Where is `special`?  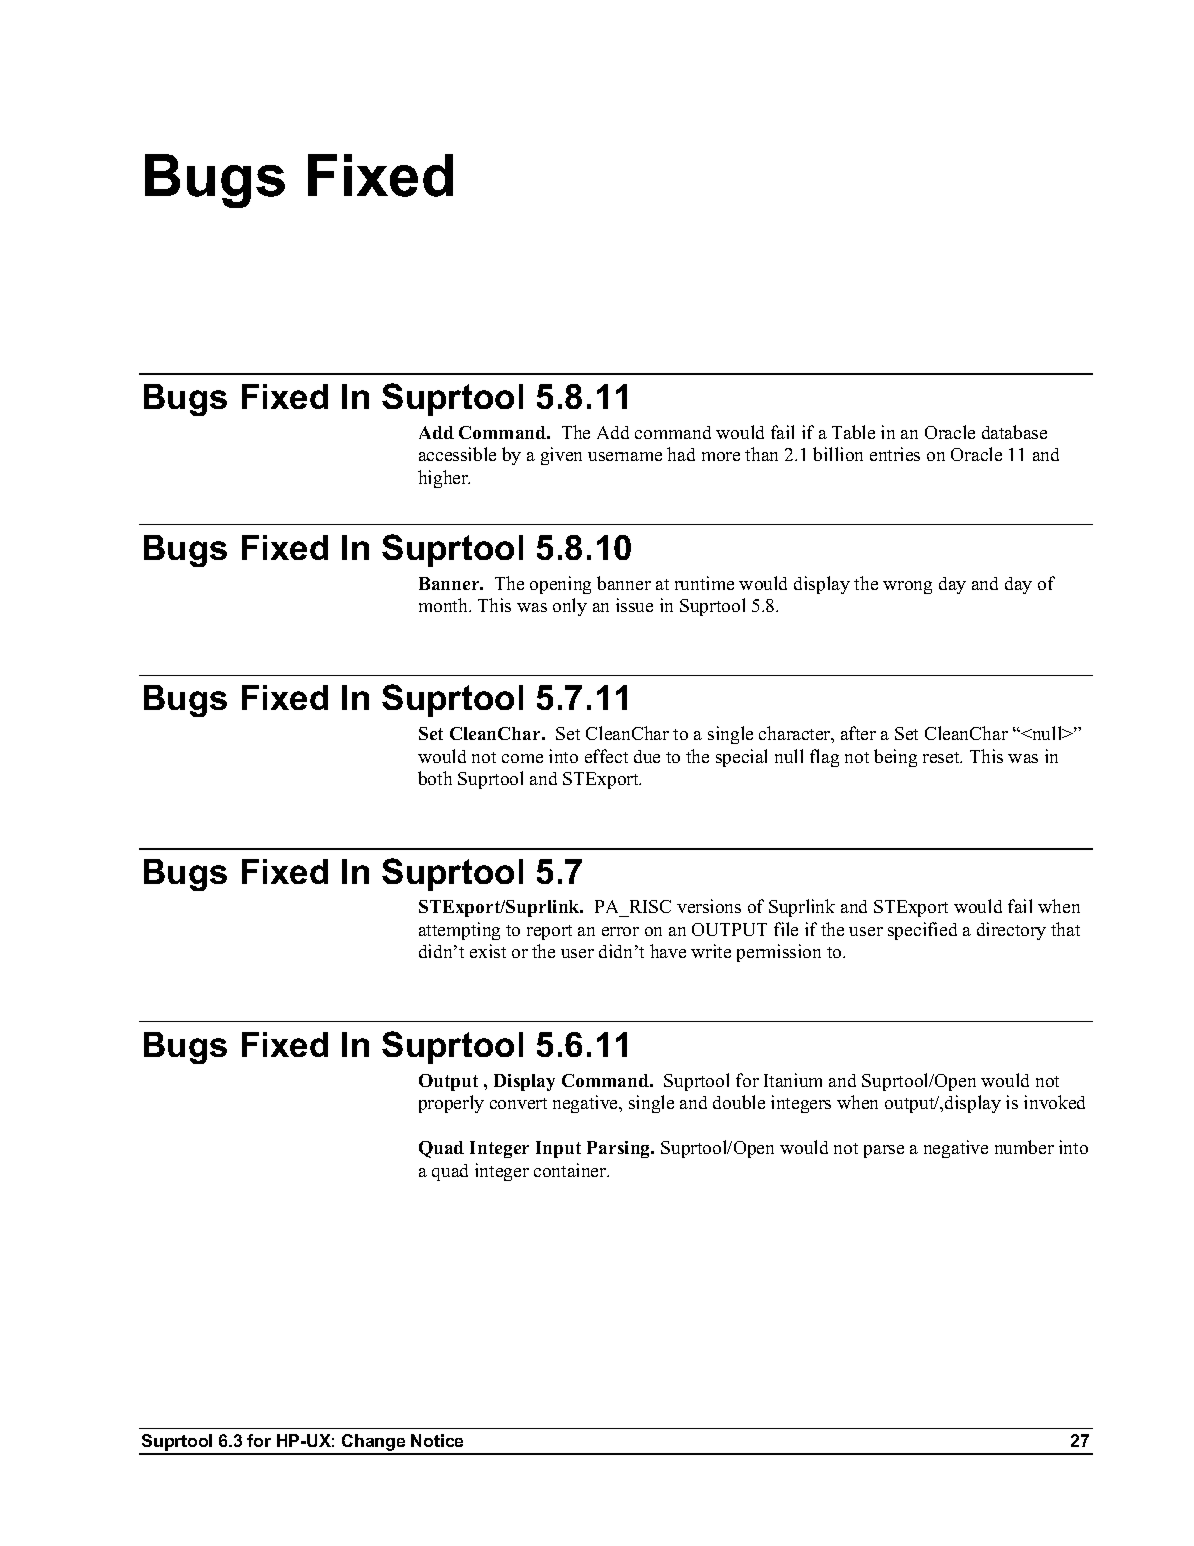
special is located at coordinates (741, 758).
